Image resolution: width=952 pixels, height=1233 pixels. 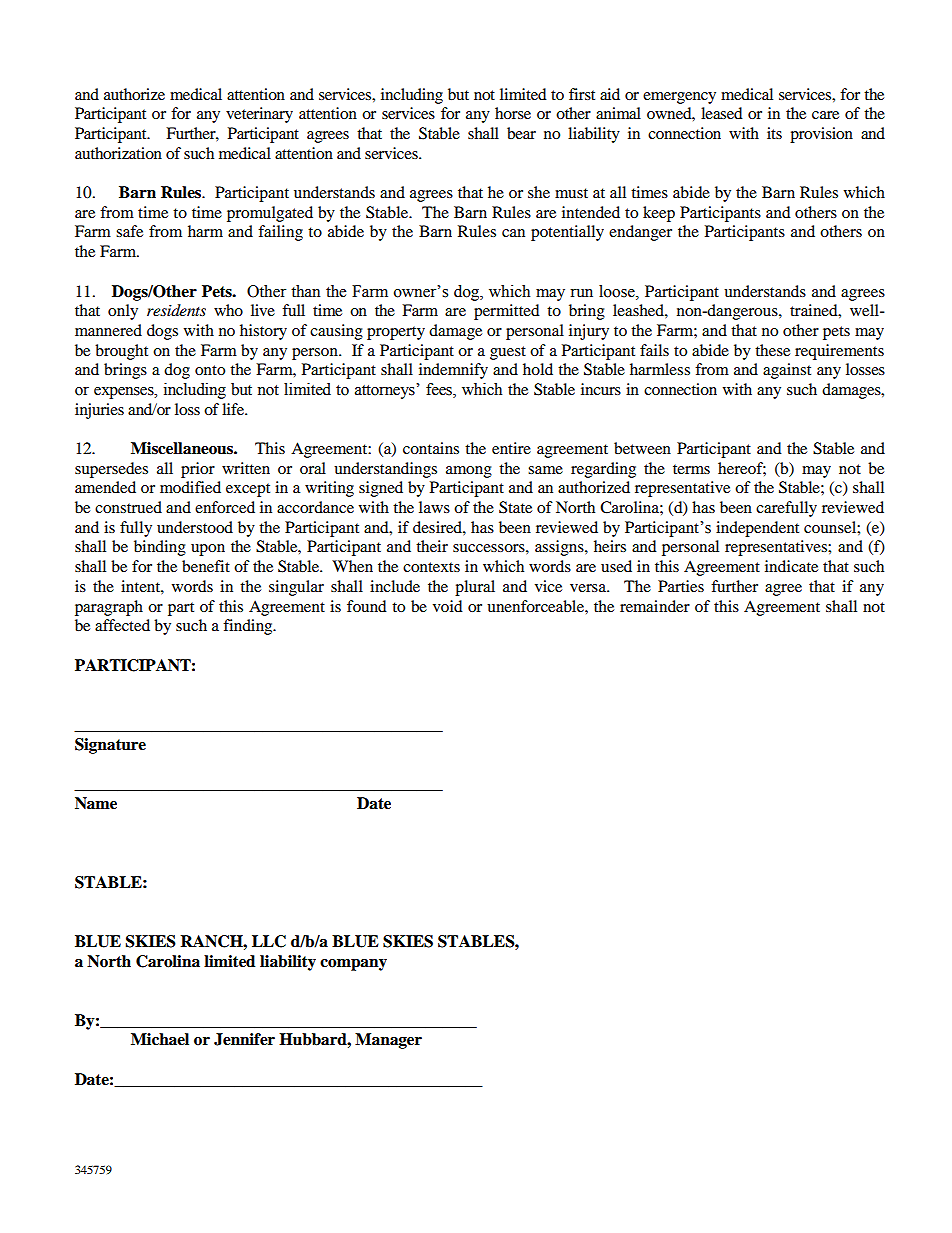 I want to click on remainder, so click(x=655, y=606).
